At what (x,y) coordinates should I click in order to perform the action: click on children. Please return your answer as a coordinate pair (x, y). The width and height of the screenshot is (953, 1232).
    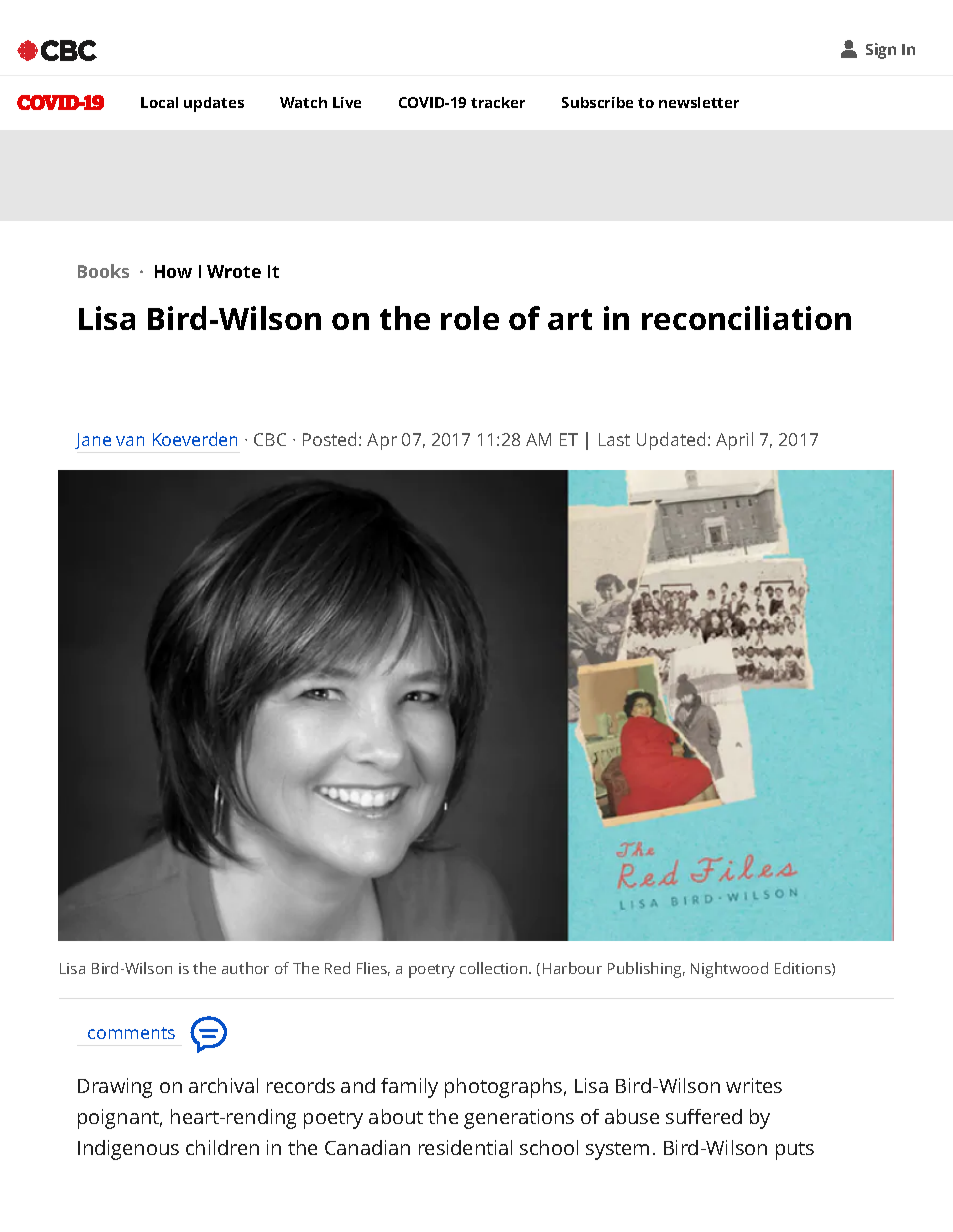
    Looking at the image, I should click on (222, 1147).
